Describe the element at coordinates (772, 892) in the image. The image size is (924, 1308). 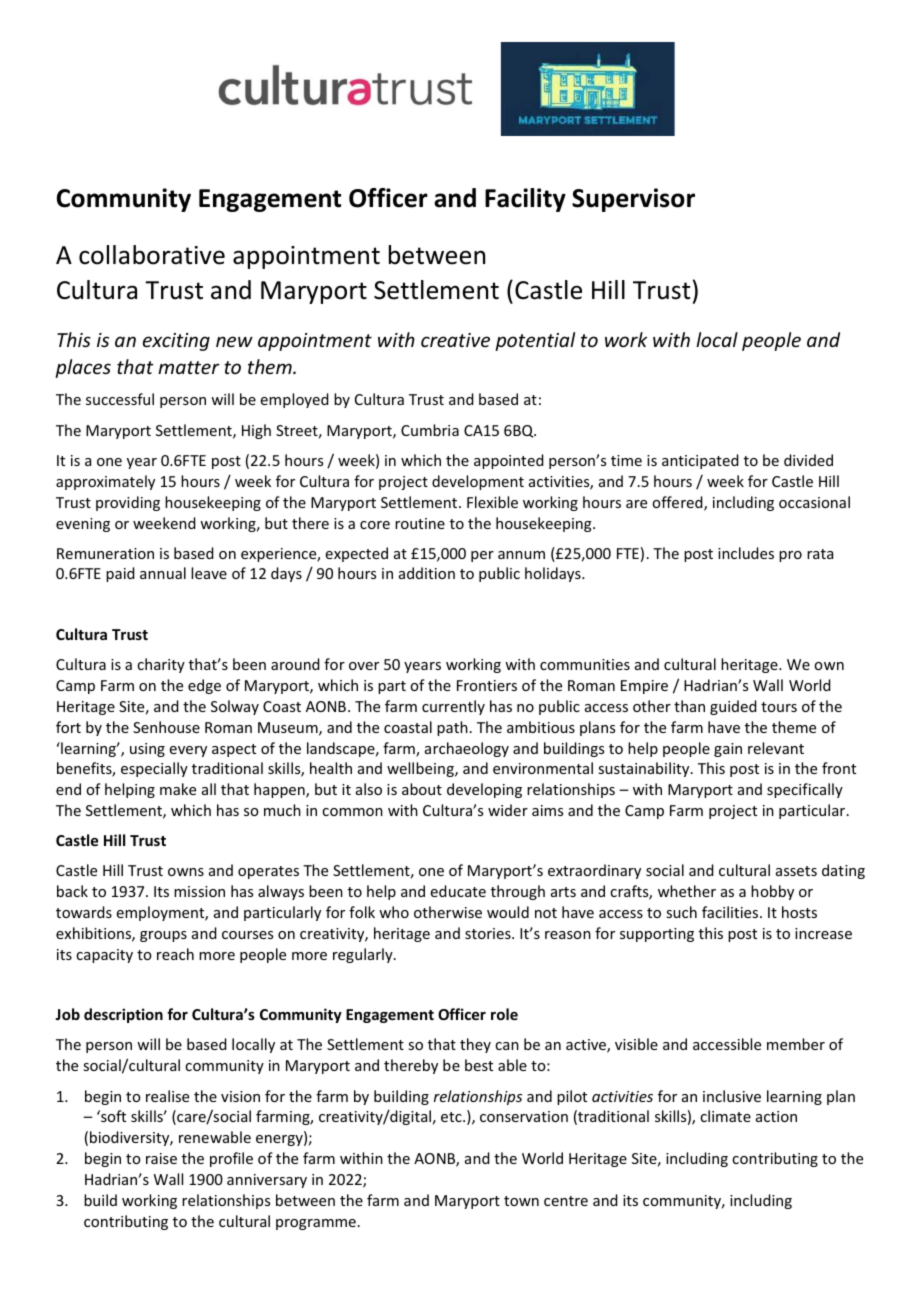
I see `hobby` at that location.
